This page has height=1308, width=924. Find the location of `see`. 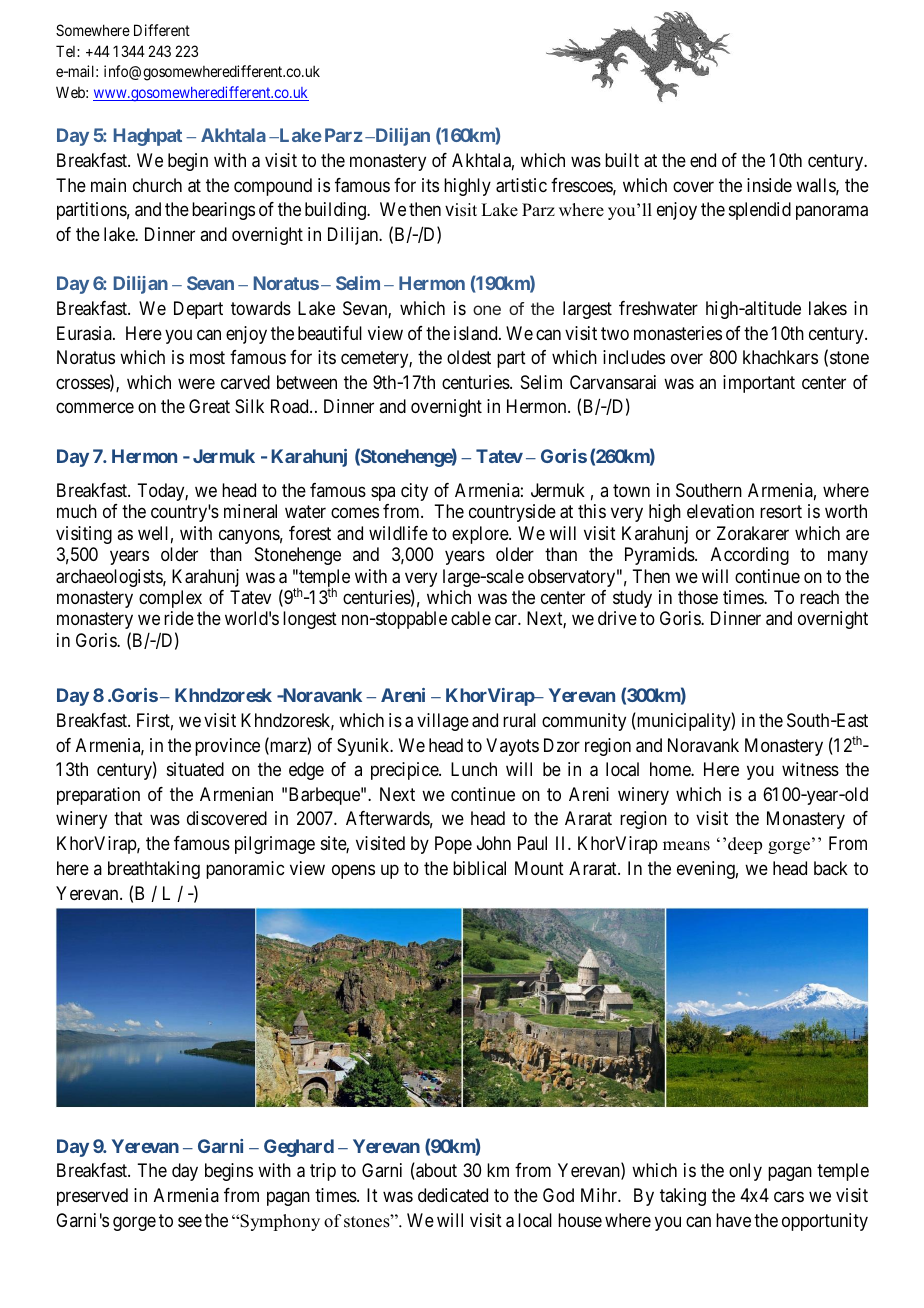

see is located at coordinates (190, 1221).
